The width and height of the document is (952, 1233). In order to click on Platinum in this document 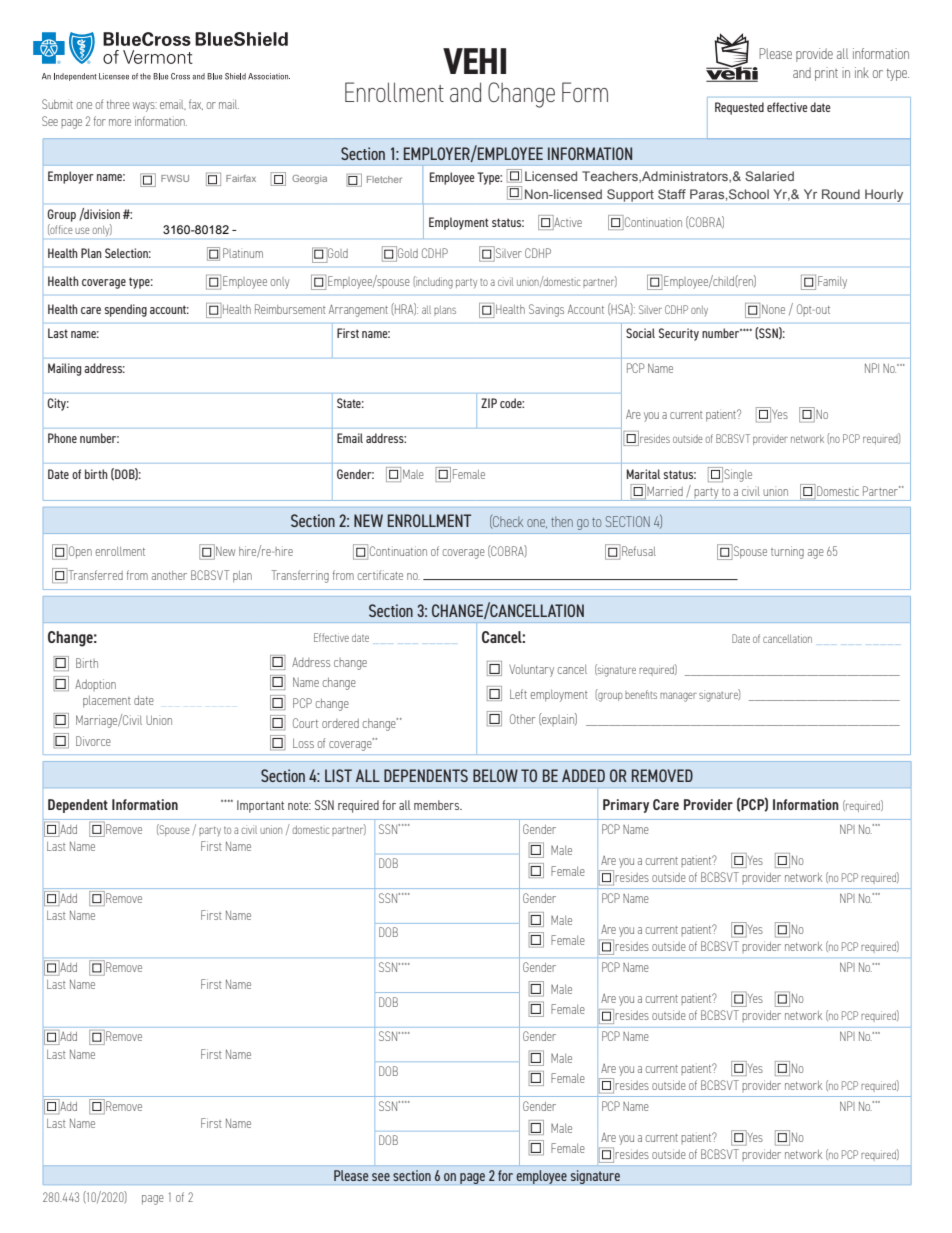, I will do `click(243, 253)`.
